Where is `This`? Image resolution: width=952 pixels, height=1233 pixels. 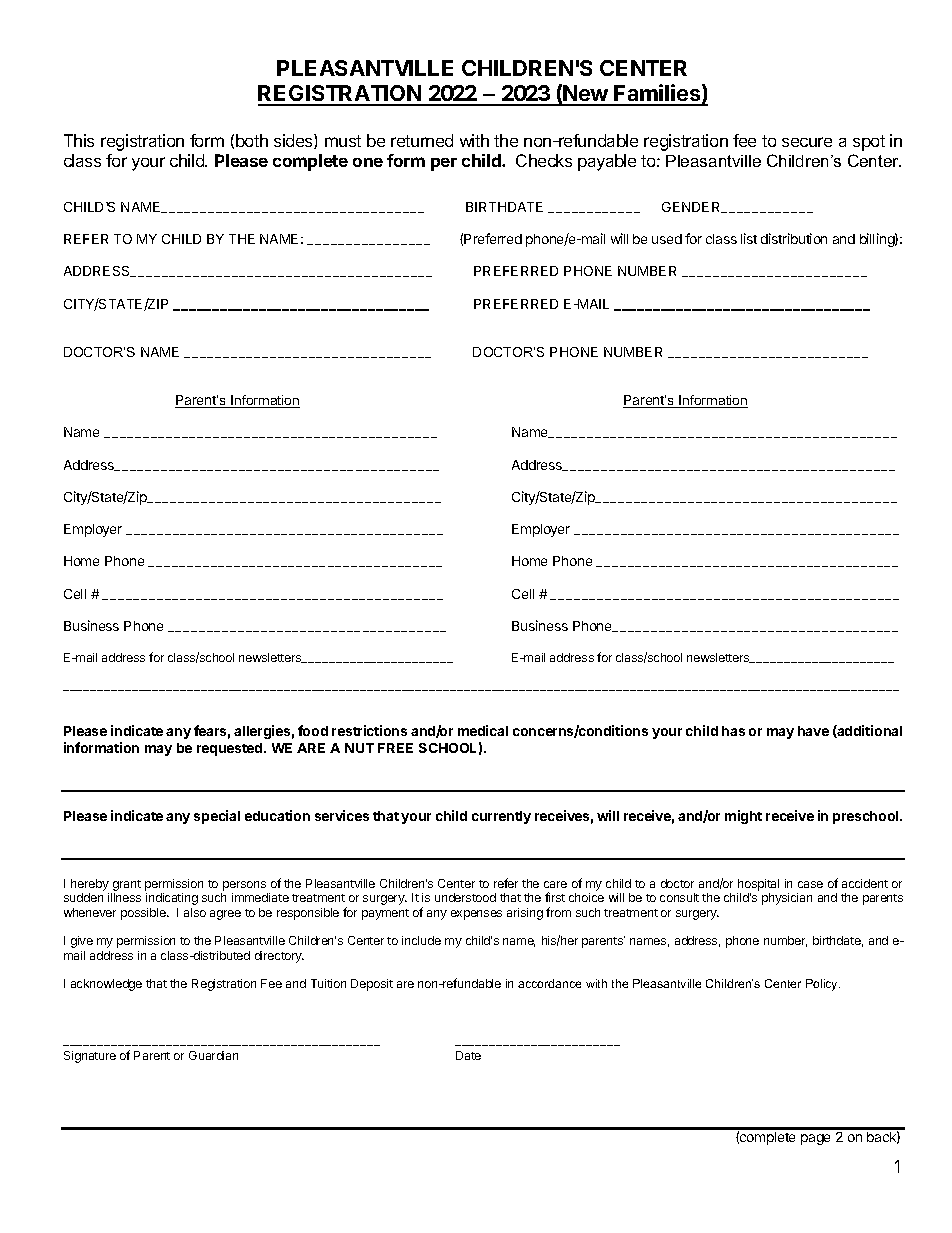 This is located at coordinates (79, 140).
